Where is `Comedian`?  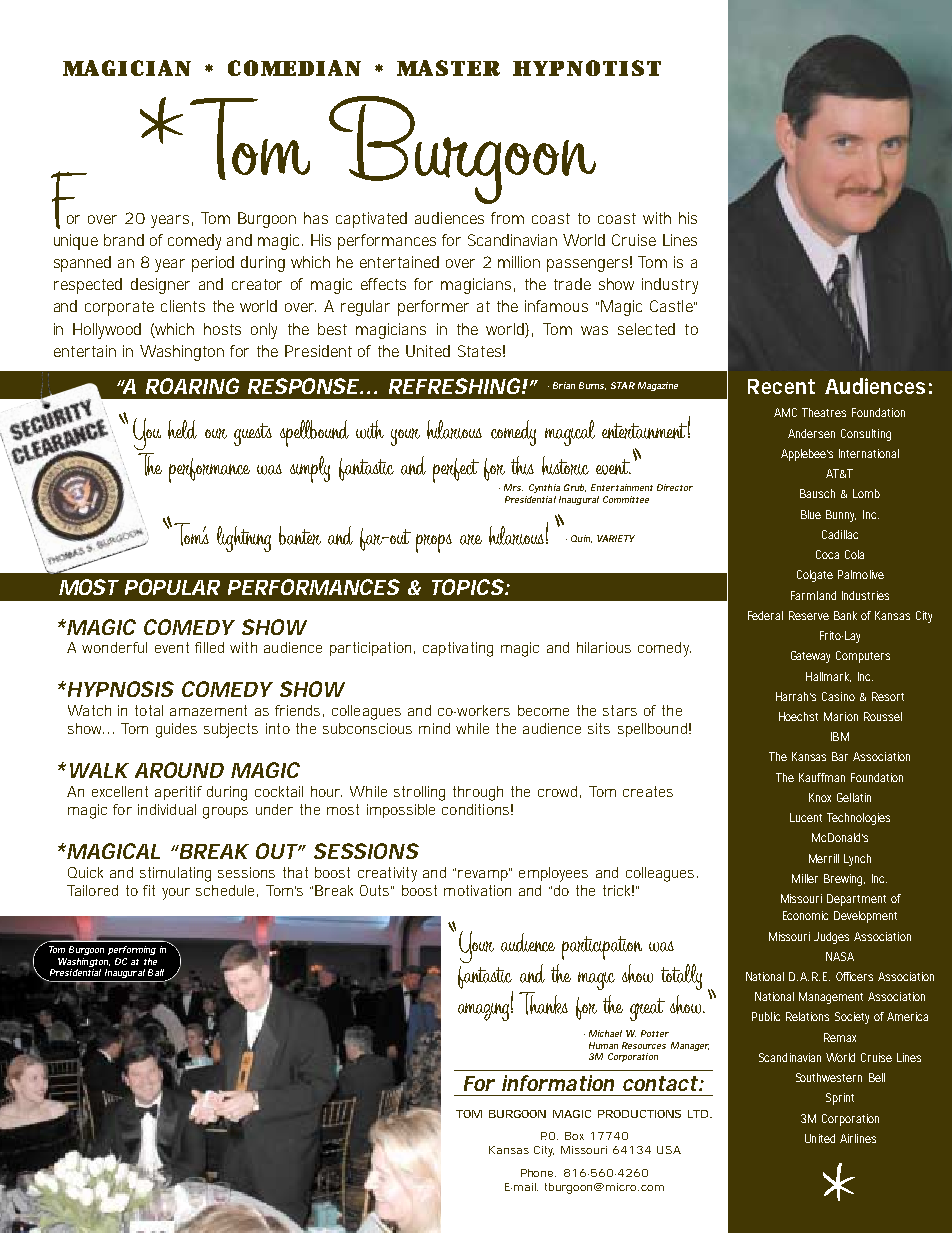 Comedian is located at coordinates (294, 68).
